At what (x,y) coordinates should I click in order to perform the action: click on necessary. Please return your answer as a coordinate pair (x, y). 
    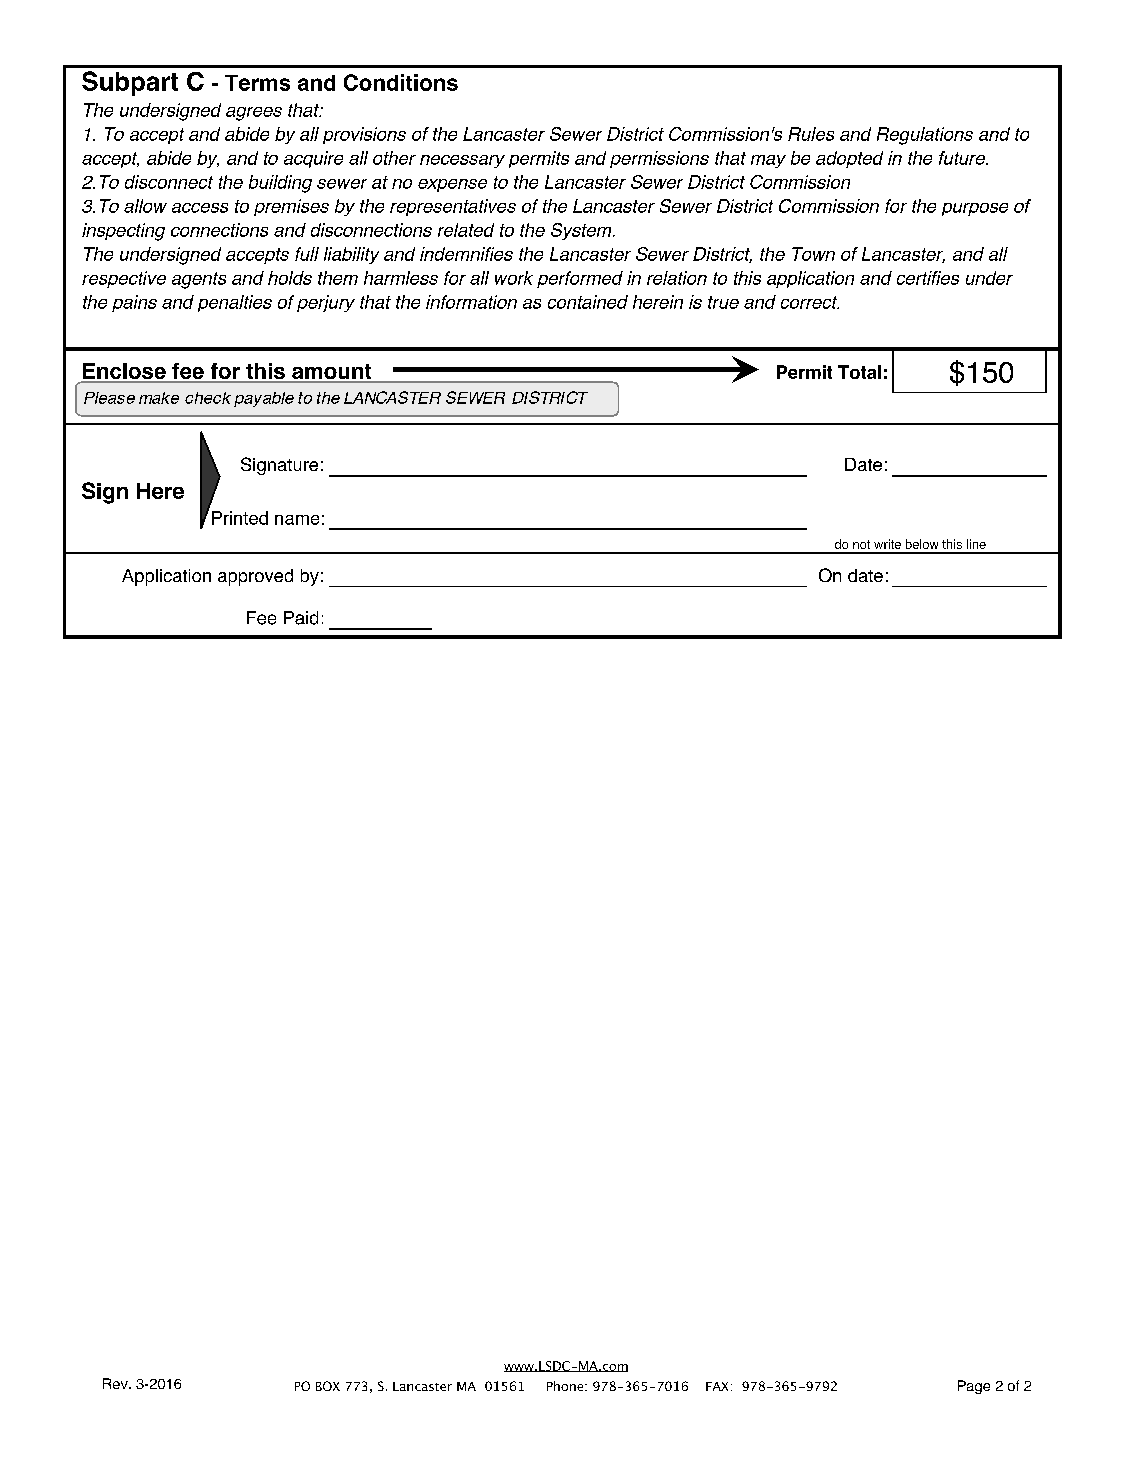
    Looking at the image, I should click on (462, 161).
